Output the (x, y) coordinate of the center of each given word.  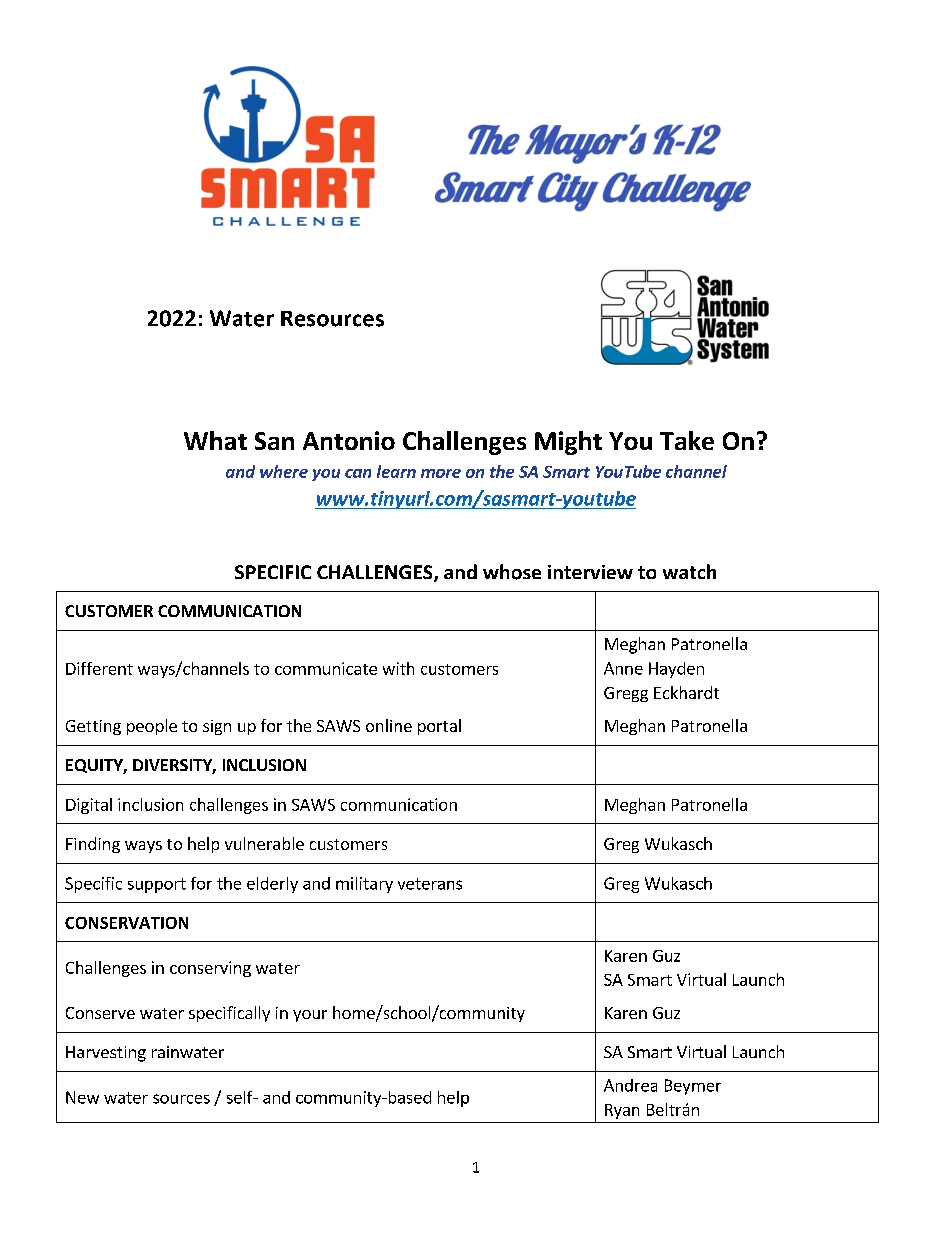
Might (568, 443)
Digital (89, 806)
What (215, 440)
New (82, 1097)
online (389, 725)
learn (396, 471)
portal (439, 727)
